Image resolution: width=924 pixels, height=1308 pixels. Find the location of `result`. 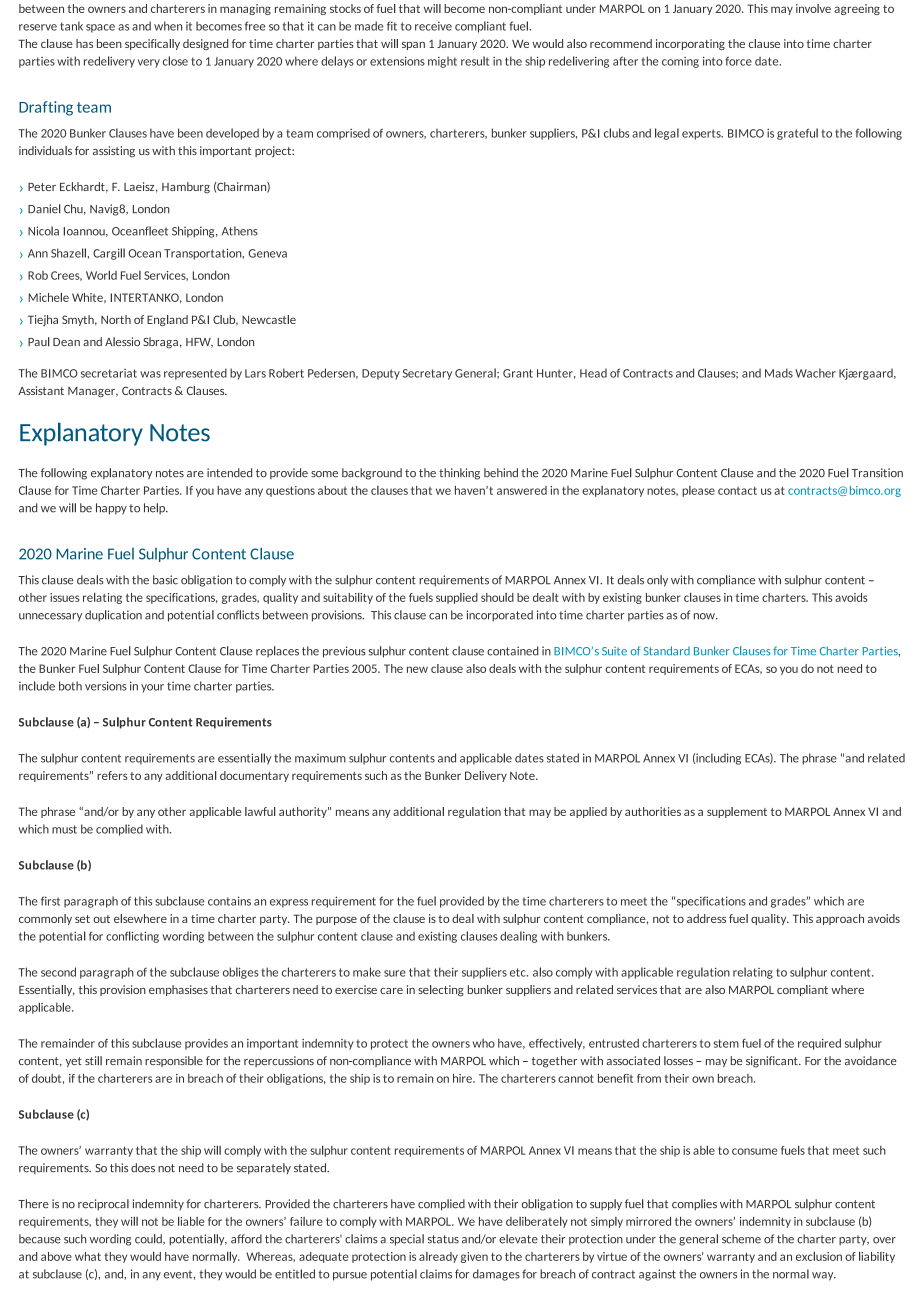

result is located at coordinates (475, 61).
